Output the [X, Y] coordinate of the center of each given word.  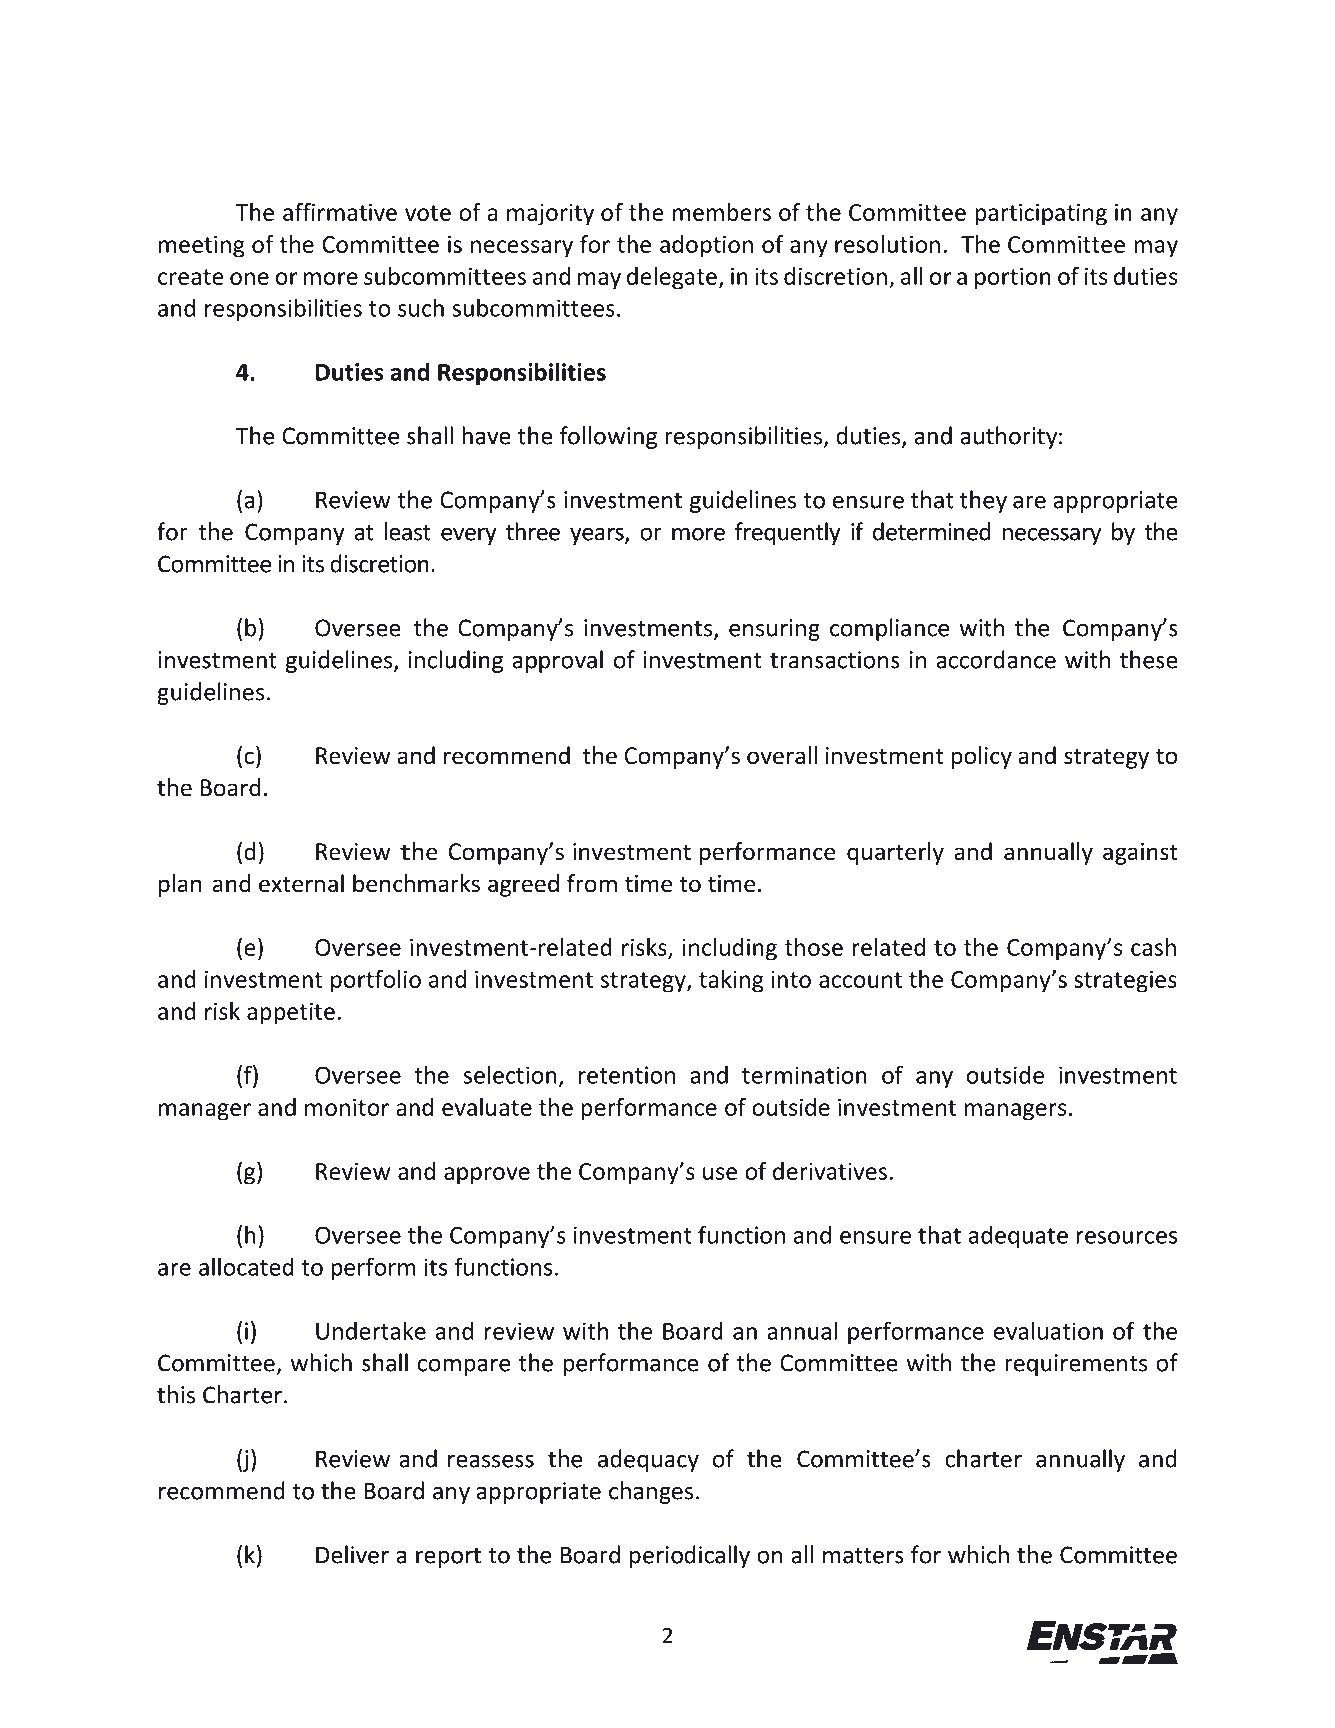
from [592, 883]
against [1140, 854]
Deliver [352, 1554]
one [249, 278]
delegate [672, 278]
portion [1013, 279]
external [301, 883]
